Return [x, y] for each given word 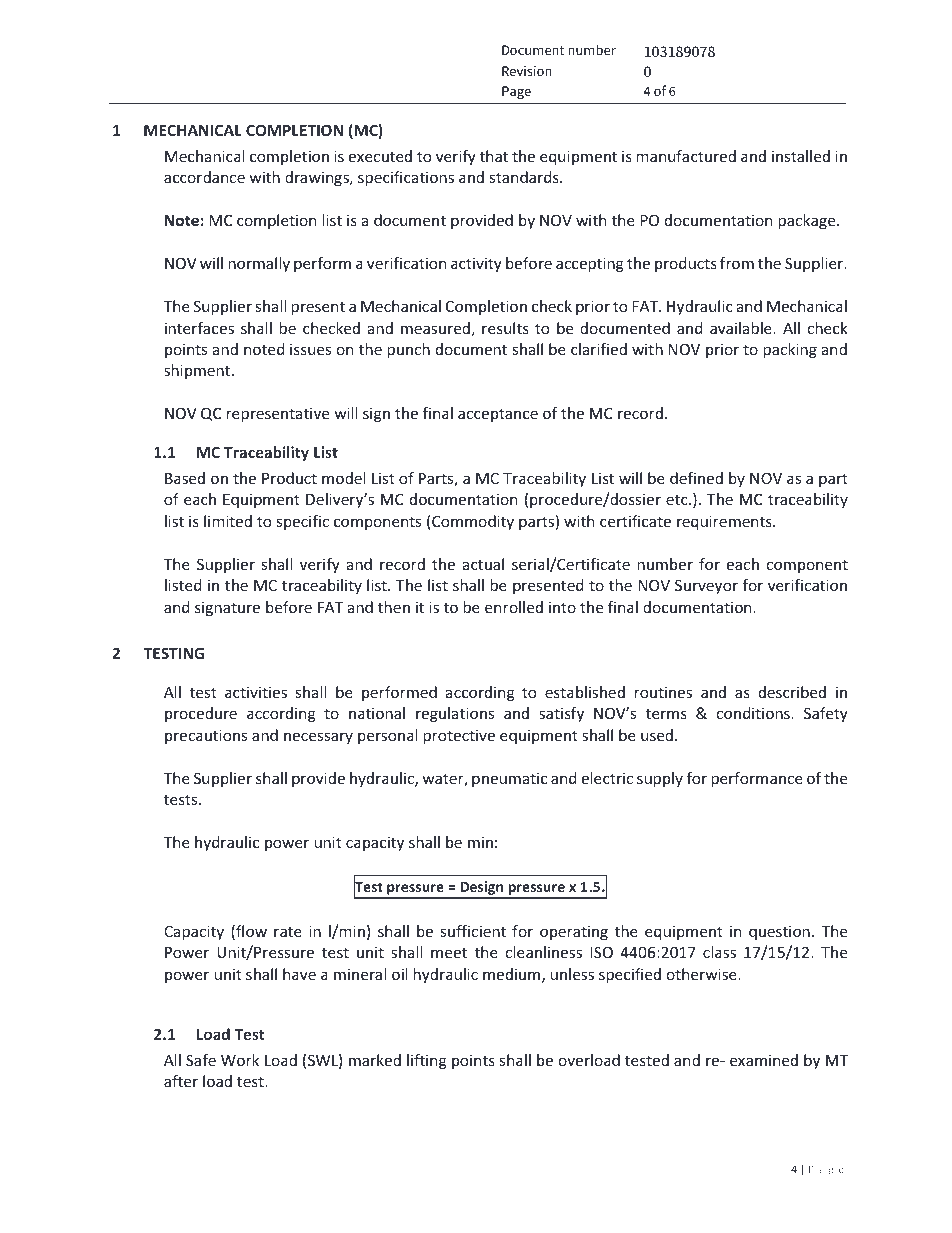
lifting [426, 1061]
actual [483, 564]
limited [228, 521]
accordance [204, 177]
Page [516, 93]
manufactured [686, 156]
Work [240, 1060]
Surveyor [706, 586]
